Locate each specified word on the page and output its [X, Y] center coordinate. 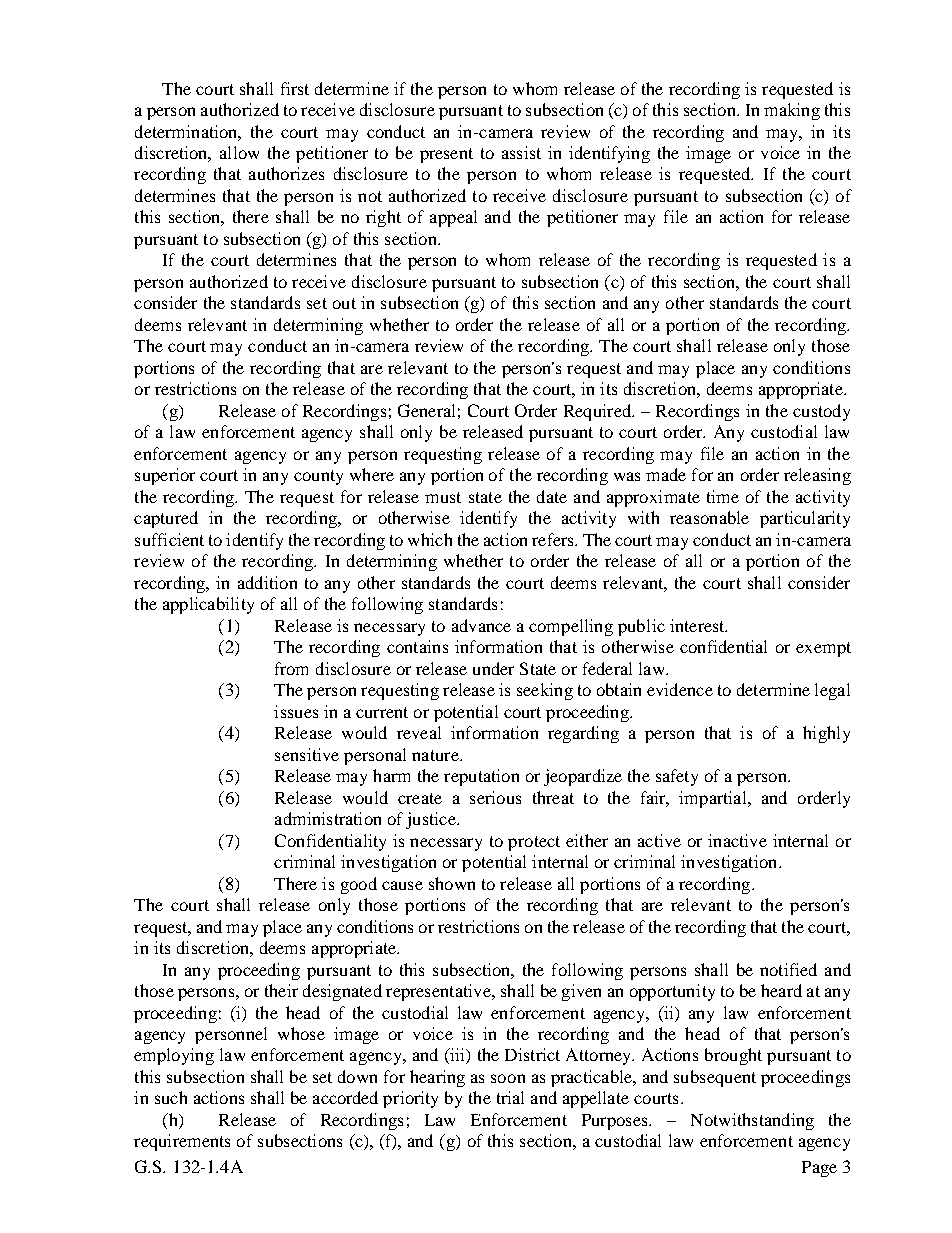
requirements [182, 1142]
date [552, 496]
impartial [714, 799]
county [318, 477]
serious [495, 797]
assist [521, 152]
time [723, 496]
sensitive [307, 754]
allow [239, 152]
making [792, 111]
